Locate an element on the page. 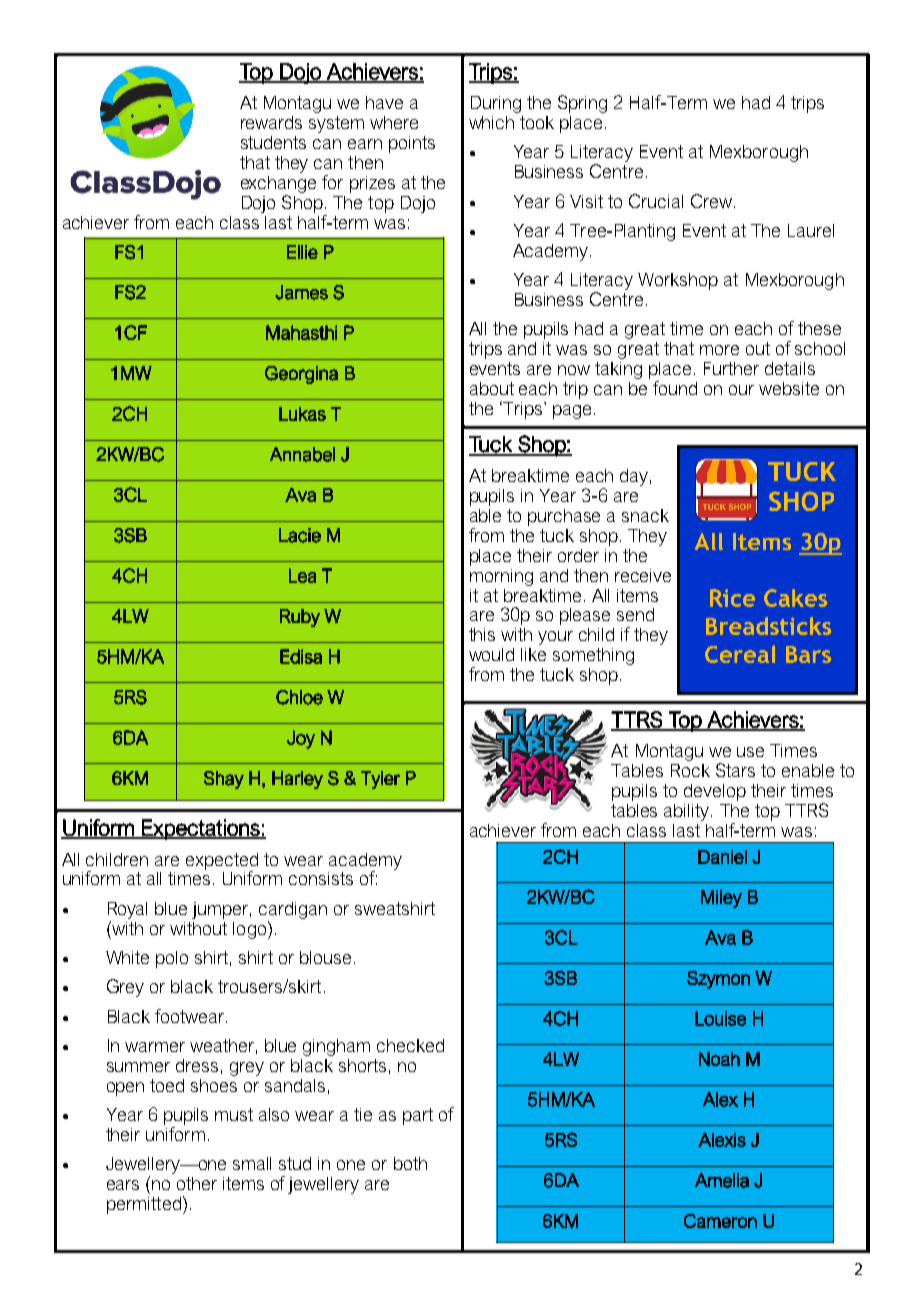 Image resolution: width=924 pixels, height=1308 pixels. would is located at coordinates (491, 654).
